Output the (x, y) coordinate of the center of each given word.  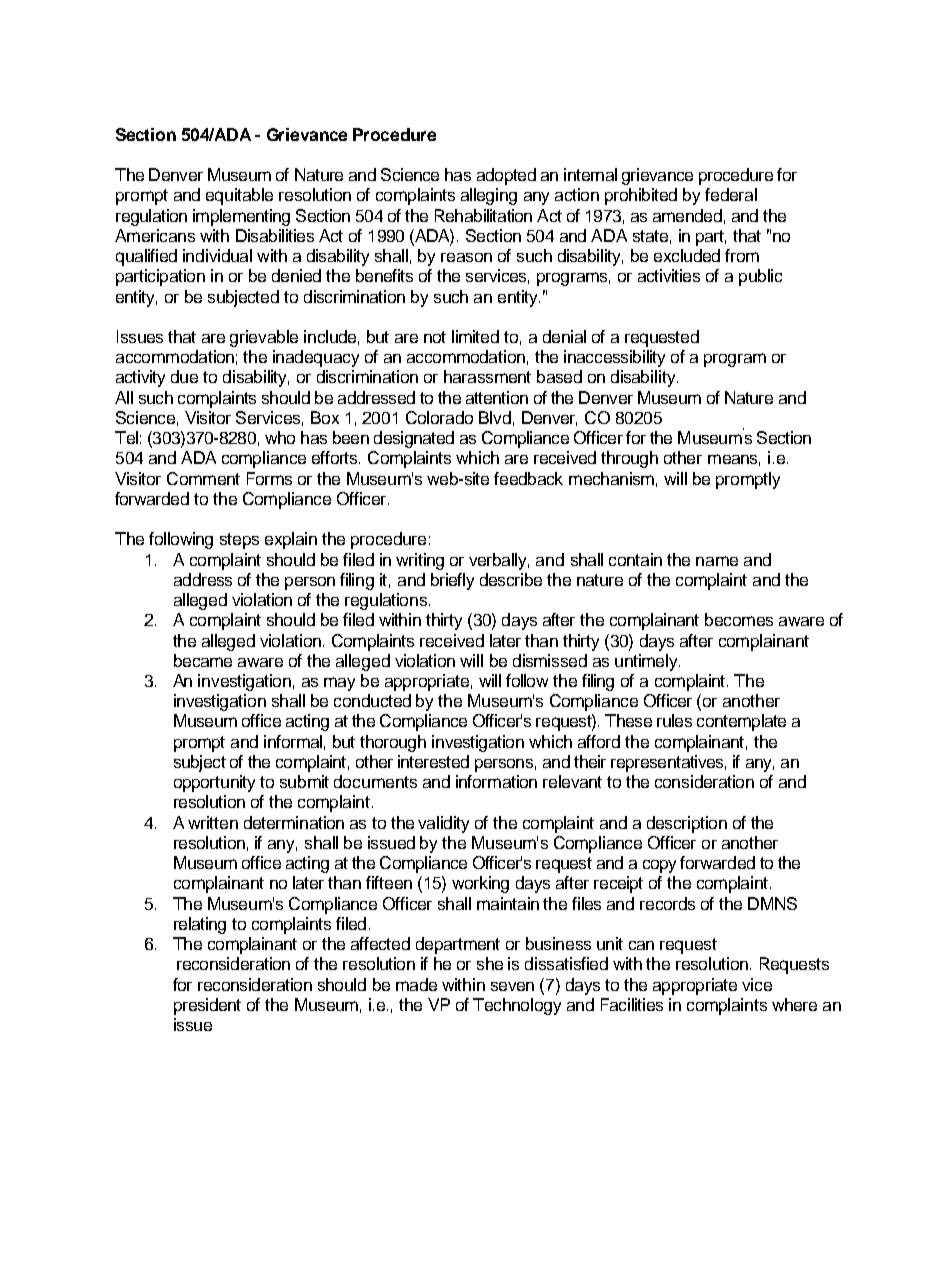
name (717, 561)
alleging (489, 196)
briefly (452, 581)
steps (239, 541)
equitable (239, 196)
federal (731, 194)
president (207, 1006)
